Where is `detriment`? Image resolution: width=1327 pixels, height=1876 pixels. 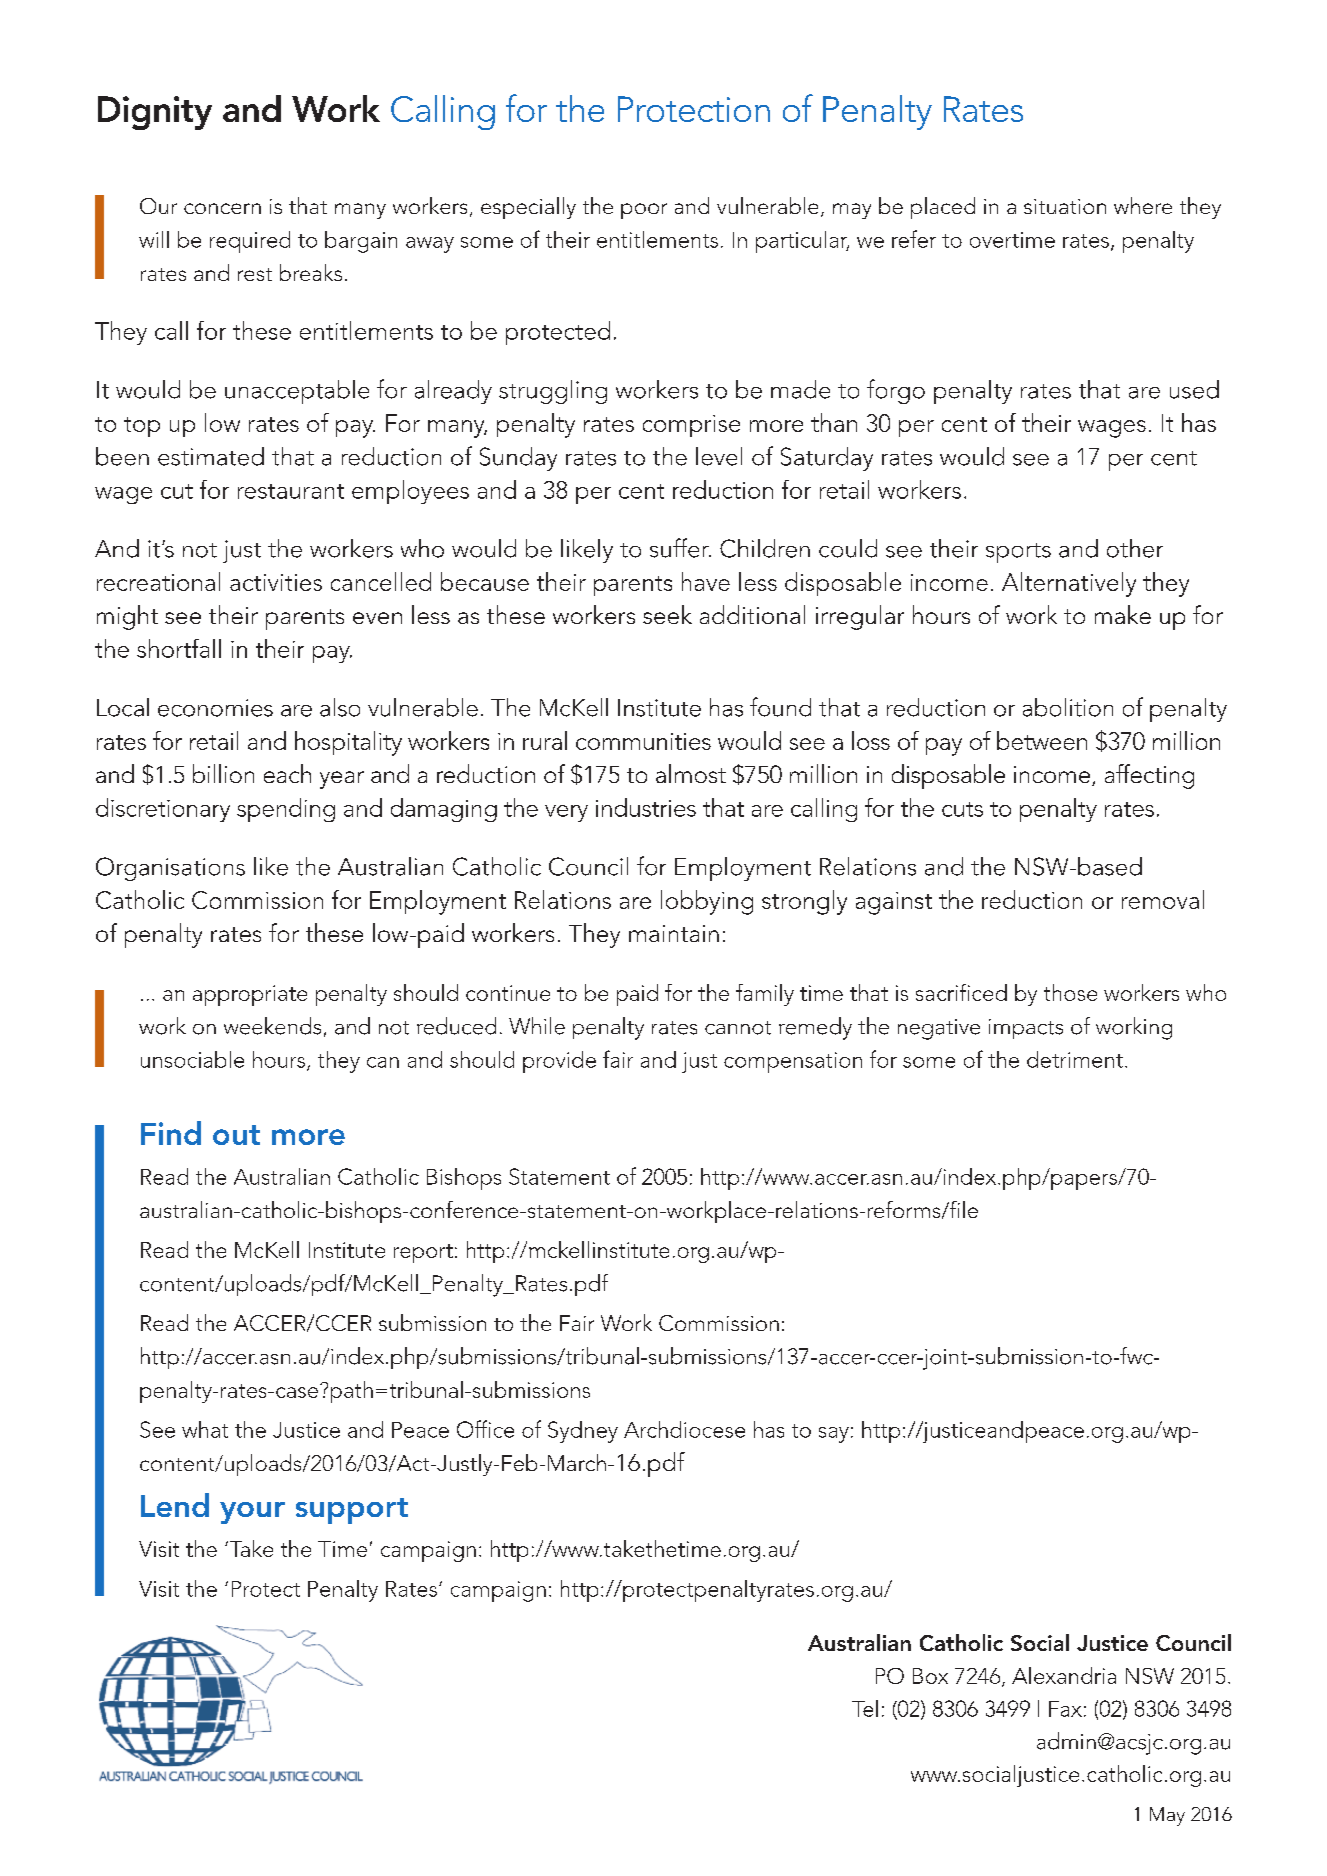
detriment is located at coordinates (1075, 1059).
